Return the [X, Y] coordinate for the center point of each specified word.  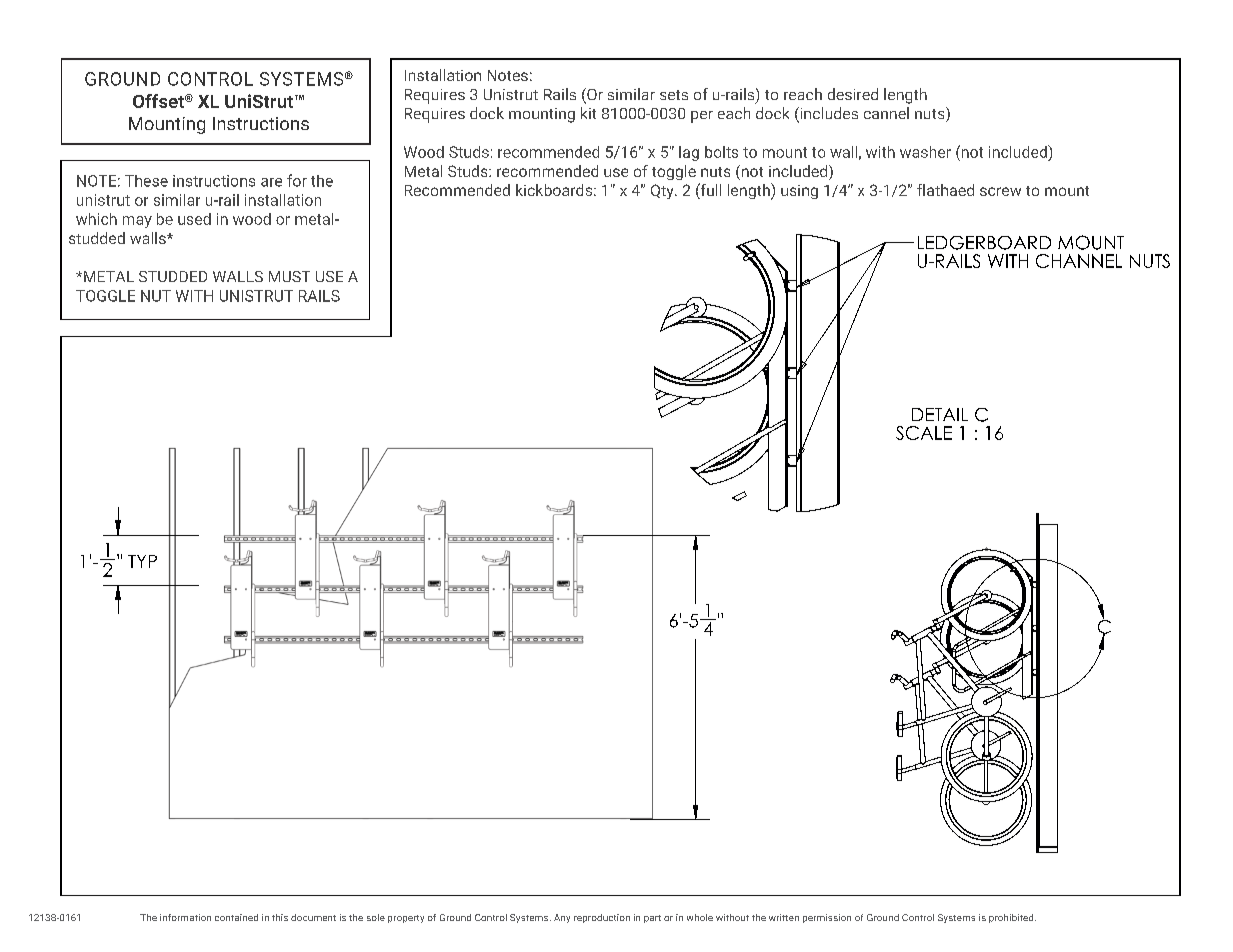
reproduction [602, 918]
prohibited [1012, 918]
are [271, 182]
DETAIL [940, 414]
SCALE [924, 433]
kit [588, 113]
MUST [289, 276]
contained [236, 917]
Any [562, 918]
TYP [142, 561]
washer [925, 152]
